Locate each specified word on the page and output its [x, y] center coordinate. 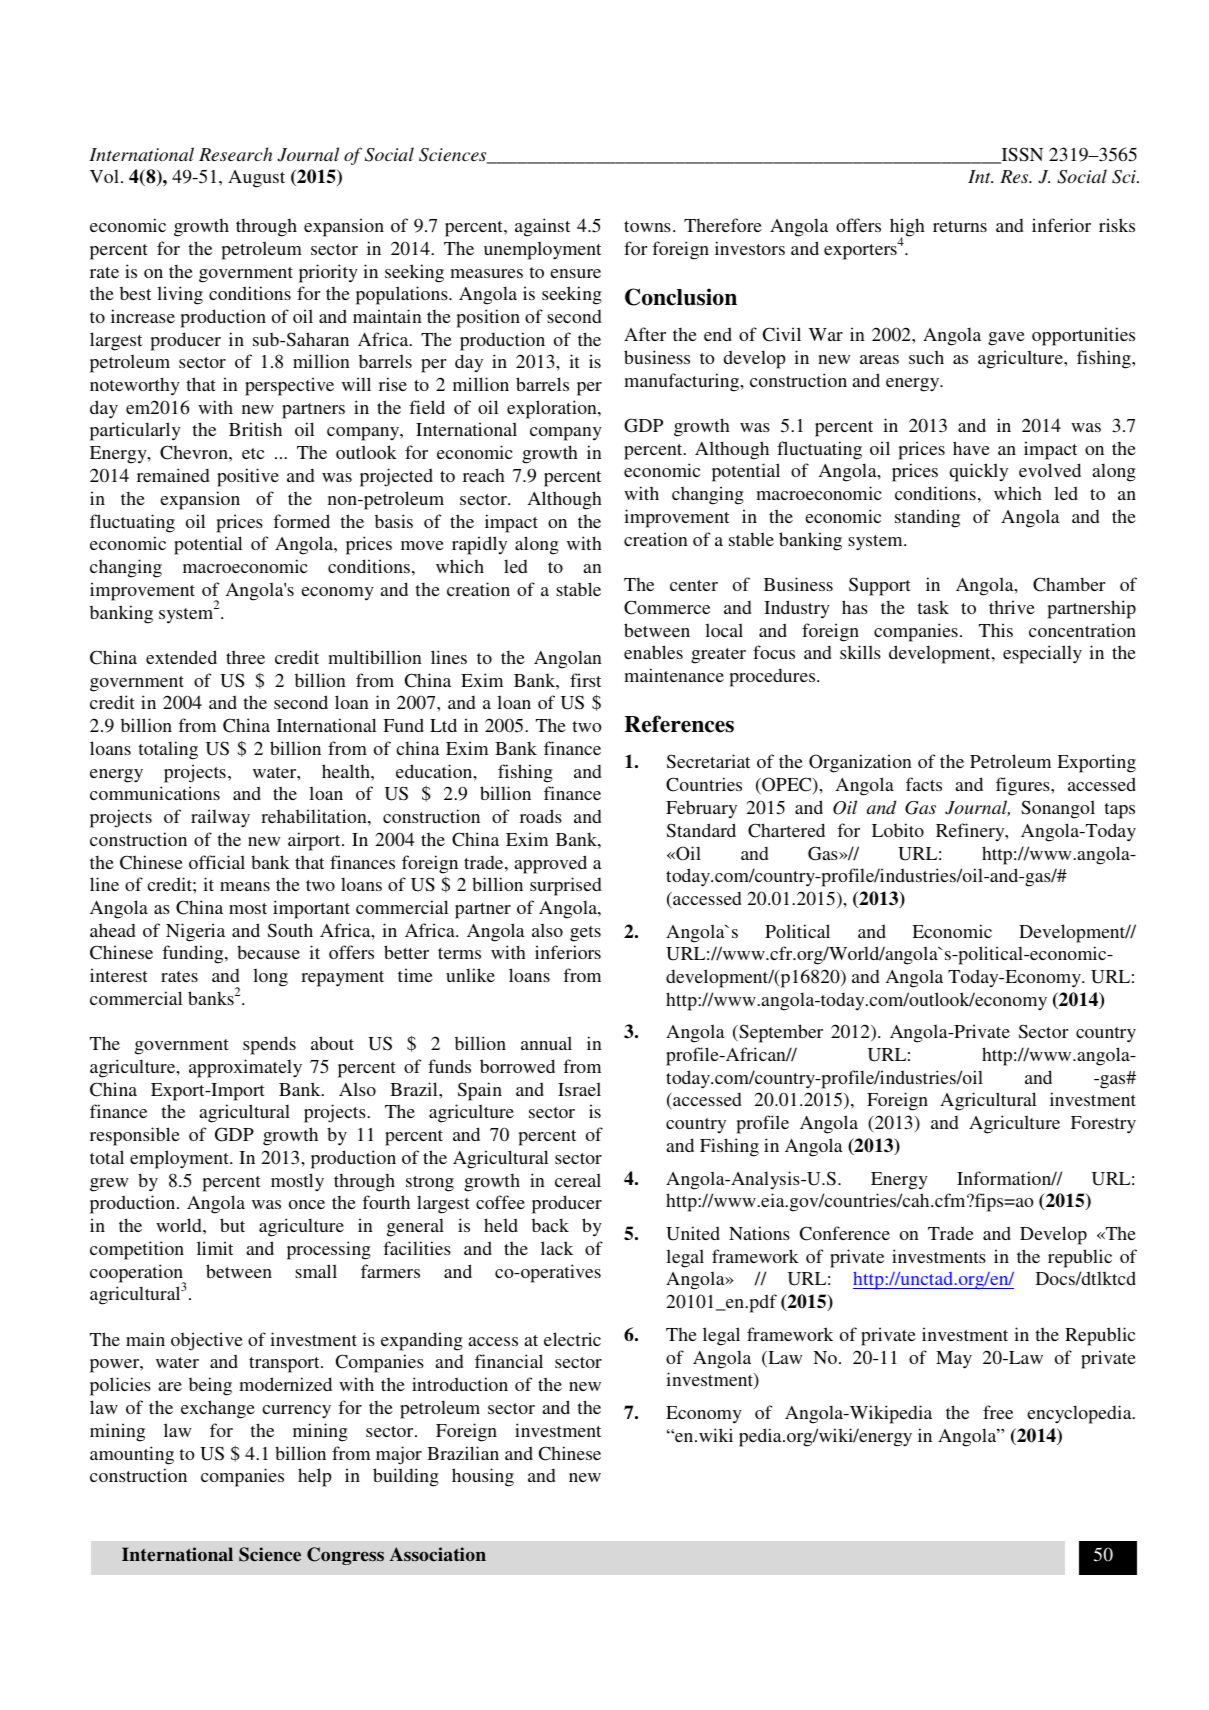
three [245, 657]
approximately [245, 1068]
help [315, 1477]
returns [960, 226]
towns [647, 226]
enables [653, 652]
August [256, 179]
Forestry [1103, 1125]
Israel [579, 1089]
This [996, 630]
